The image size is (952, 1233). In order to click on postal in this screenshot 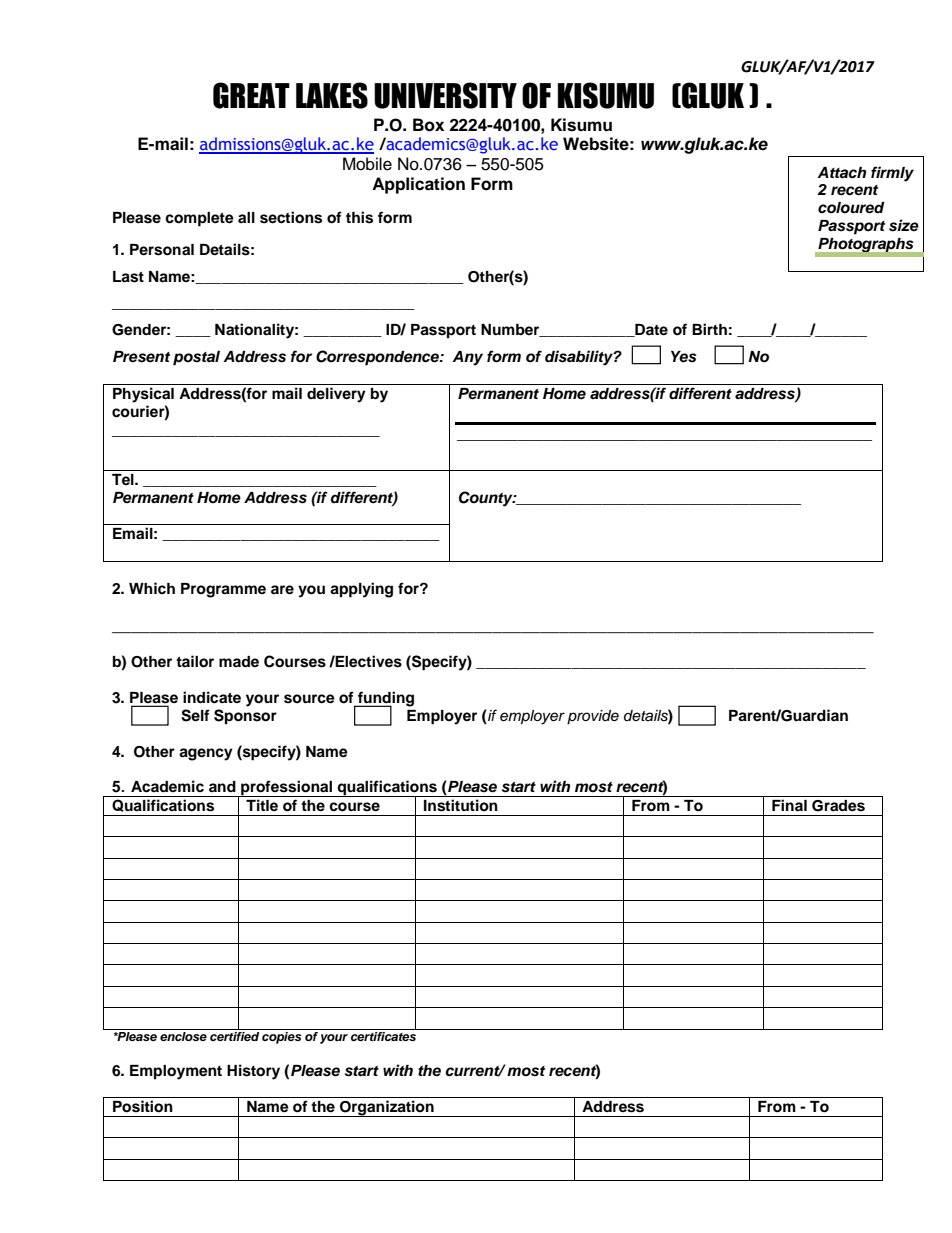, I will do `click(196, 358)`.
